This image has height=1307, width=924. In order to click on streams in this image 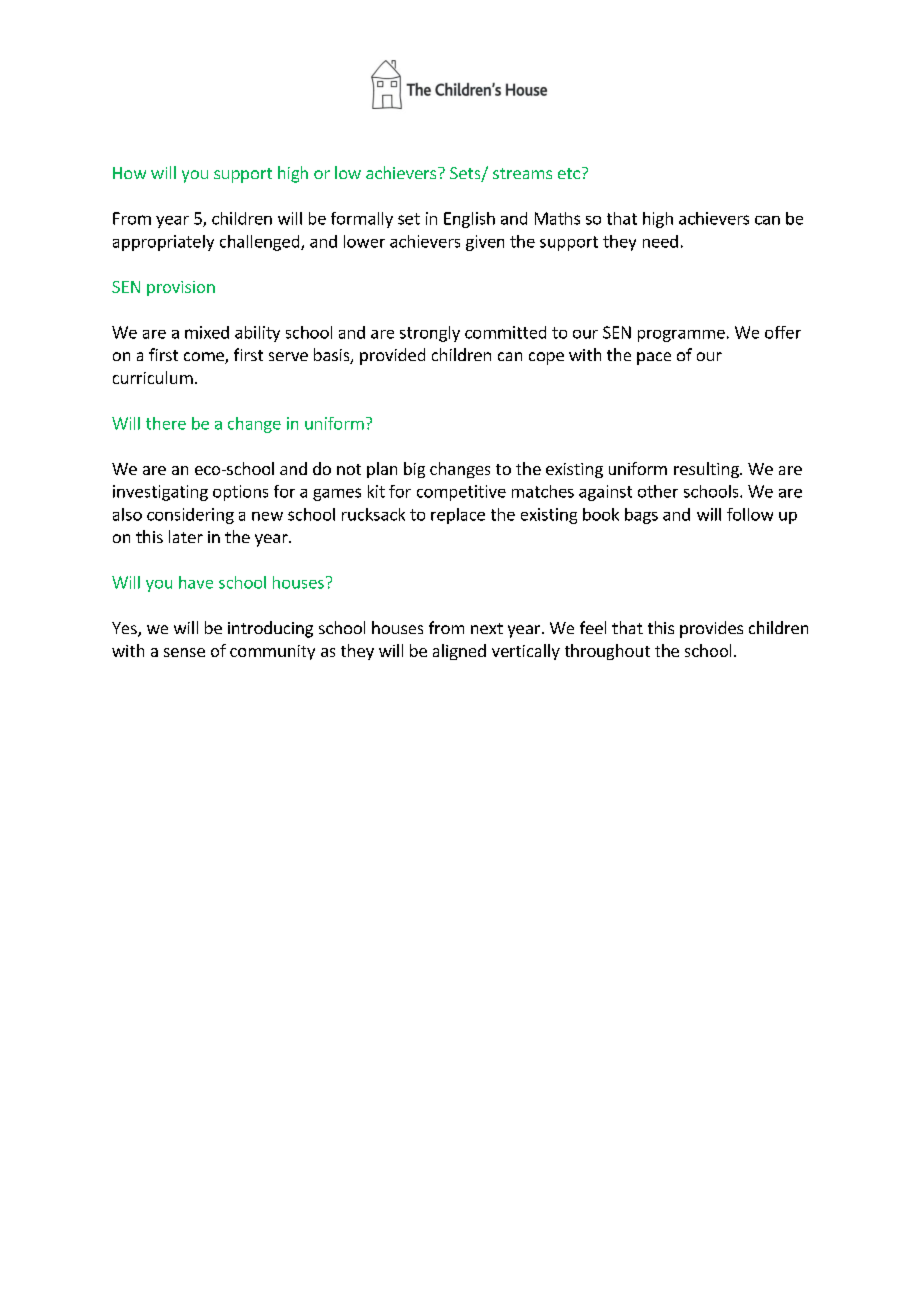, I will do `click(522, 173)`.
